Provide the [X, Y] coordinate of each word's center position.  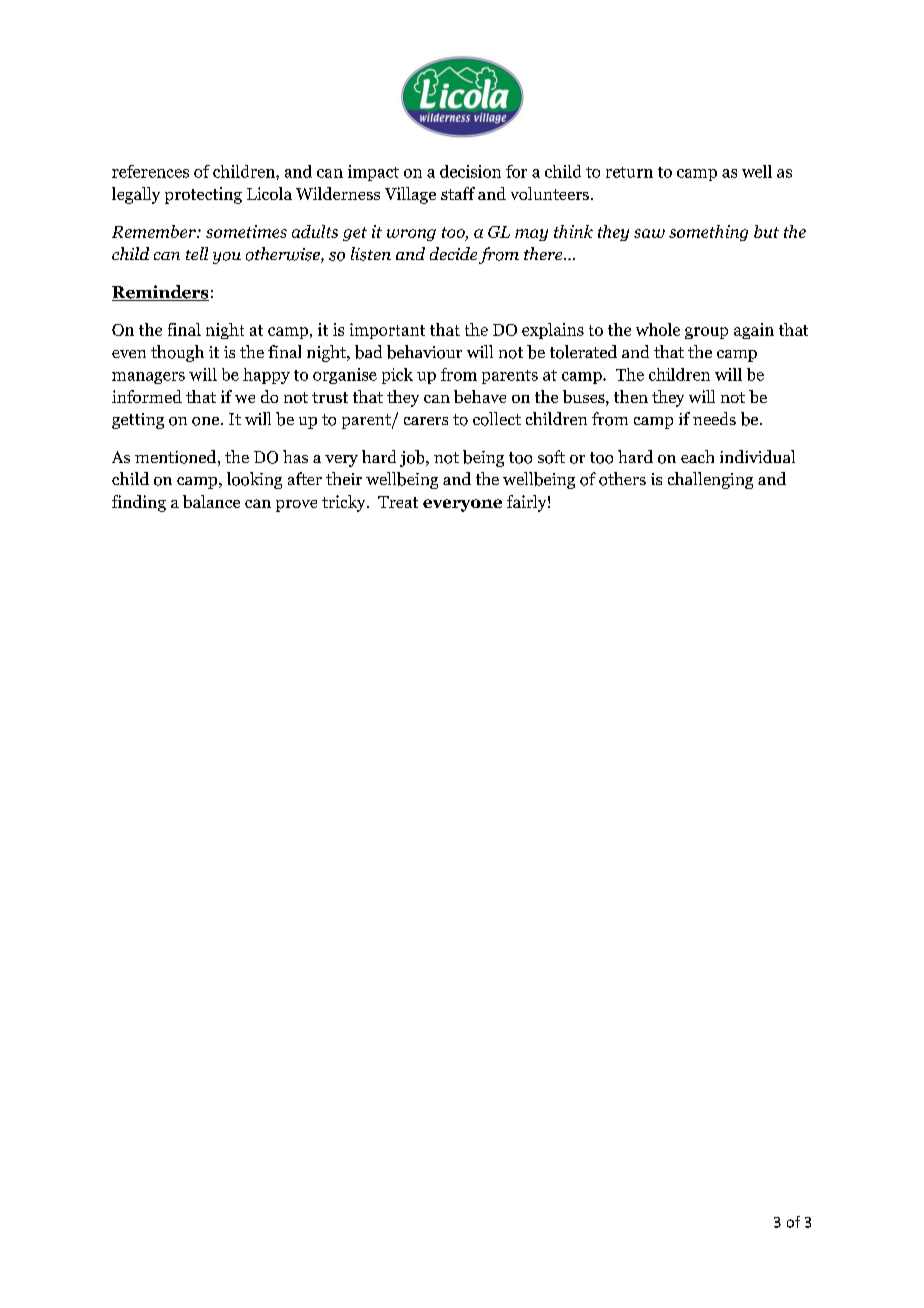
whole [658, 329]
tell [197, 253]
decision [470, 171]
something [708, 233]
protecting [203, 195]
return [629, 172]
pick [397, 376]
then [631, 396]
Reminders [160, 293]
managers [148, 378]
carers [426, 421]
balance [211, 501]
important [387, 331]
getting [138, 421]
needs [714, 418]
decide [453, 253]
